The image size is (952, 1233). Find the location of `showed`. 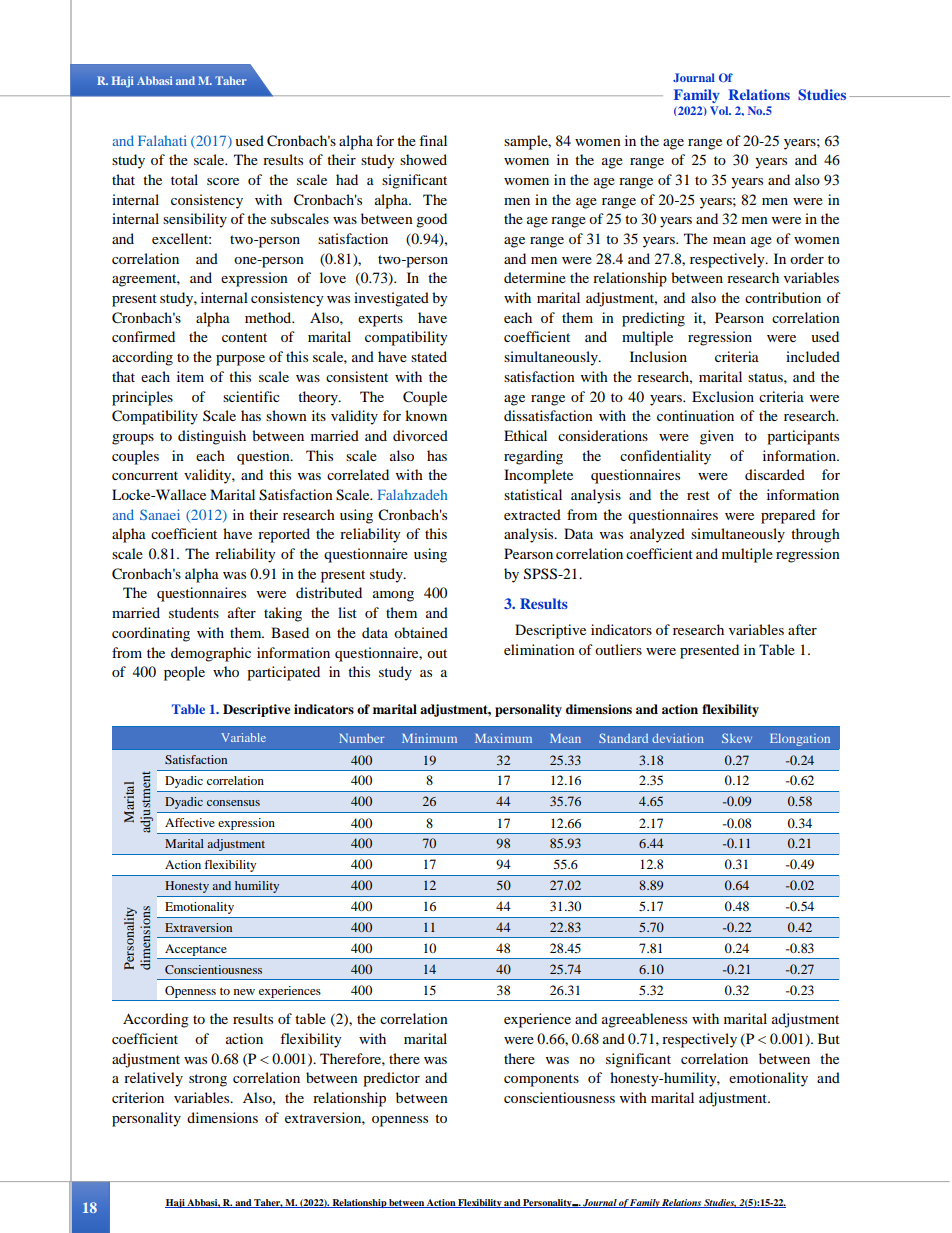

showed is located at coordinates (423, 159).
